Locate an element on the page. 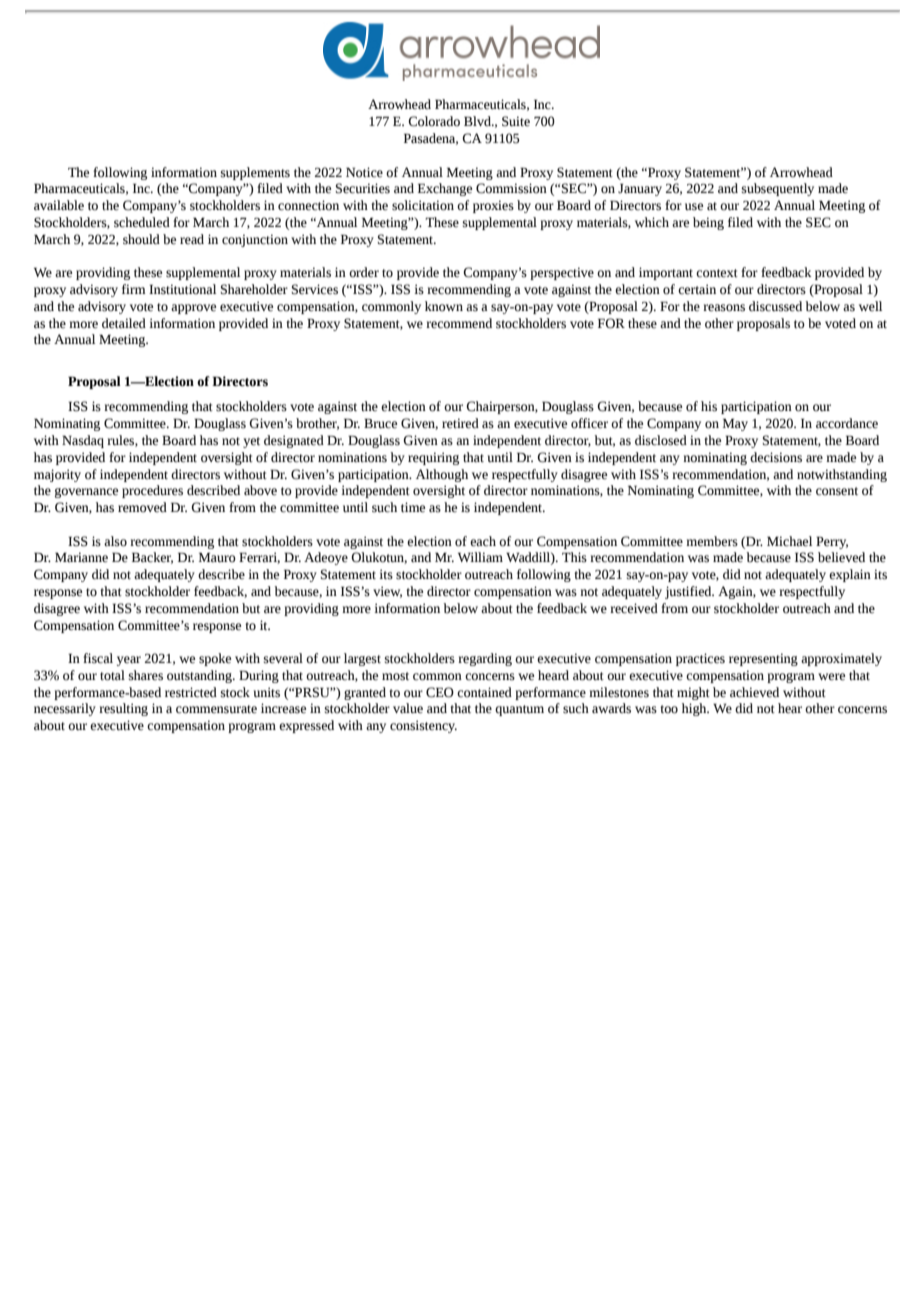  context is located at coordinates (717, 273).
